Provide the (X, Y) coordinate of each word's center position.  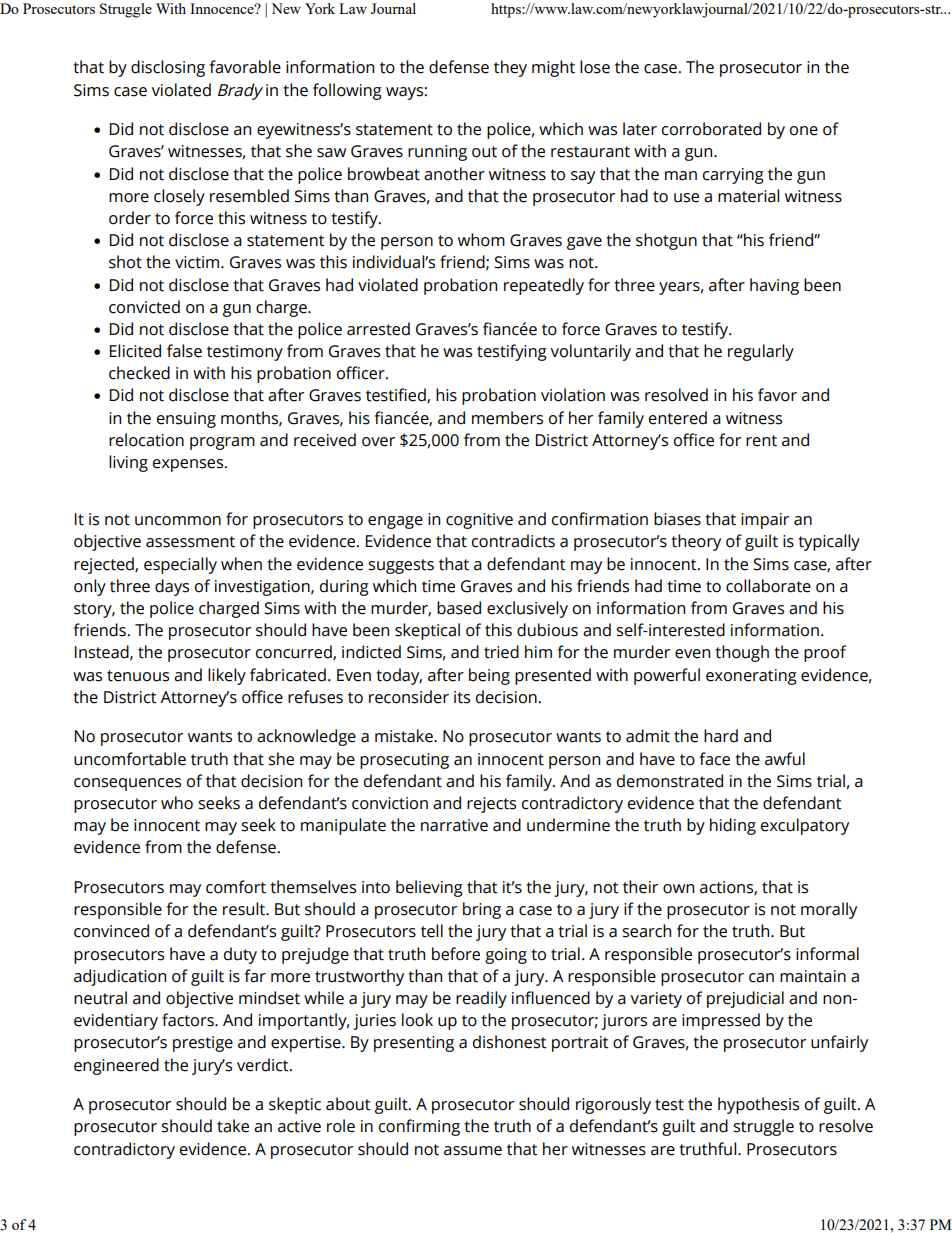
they (510, 68)
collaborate (768, 586)
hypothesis (758, 1105)
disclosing (168, 68)
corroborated (711, 129)
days (172, 587)
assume (473, 1151)
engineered (116, 1066)
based (459, 608)
